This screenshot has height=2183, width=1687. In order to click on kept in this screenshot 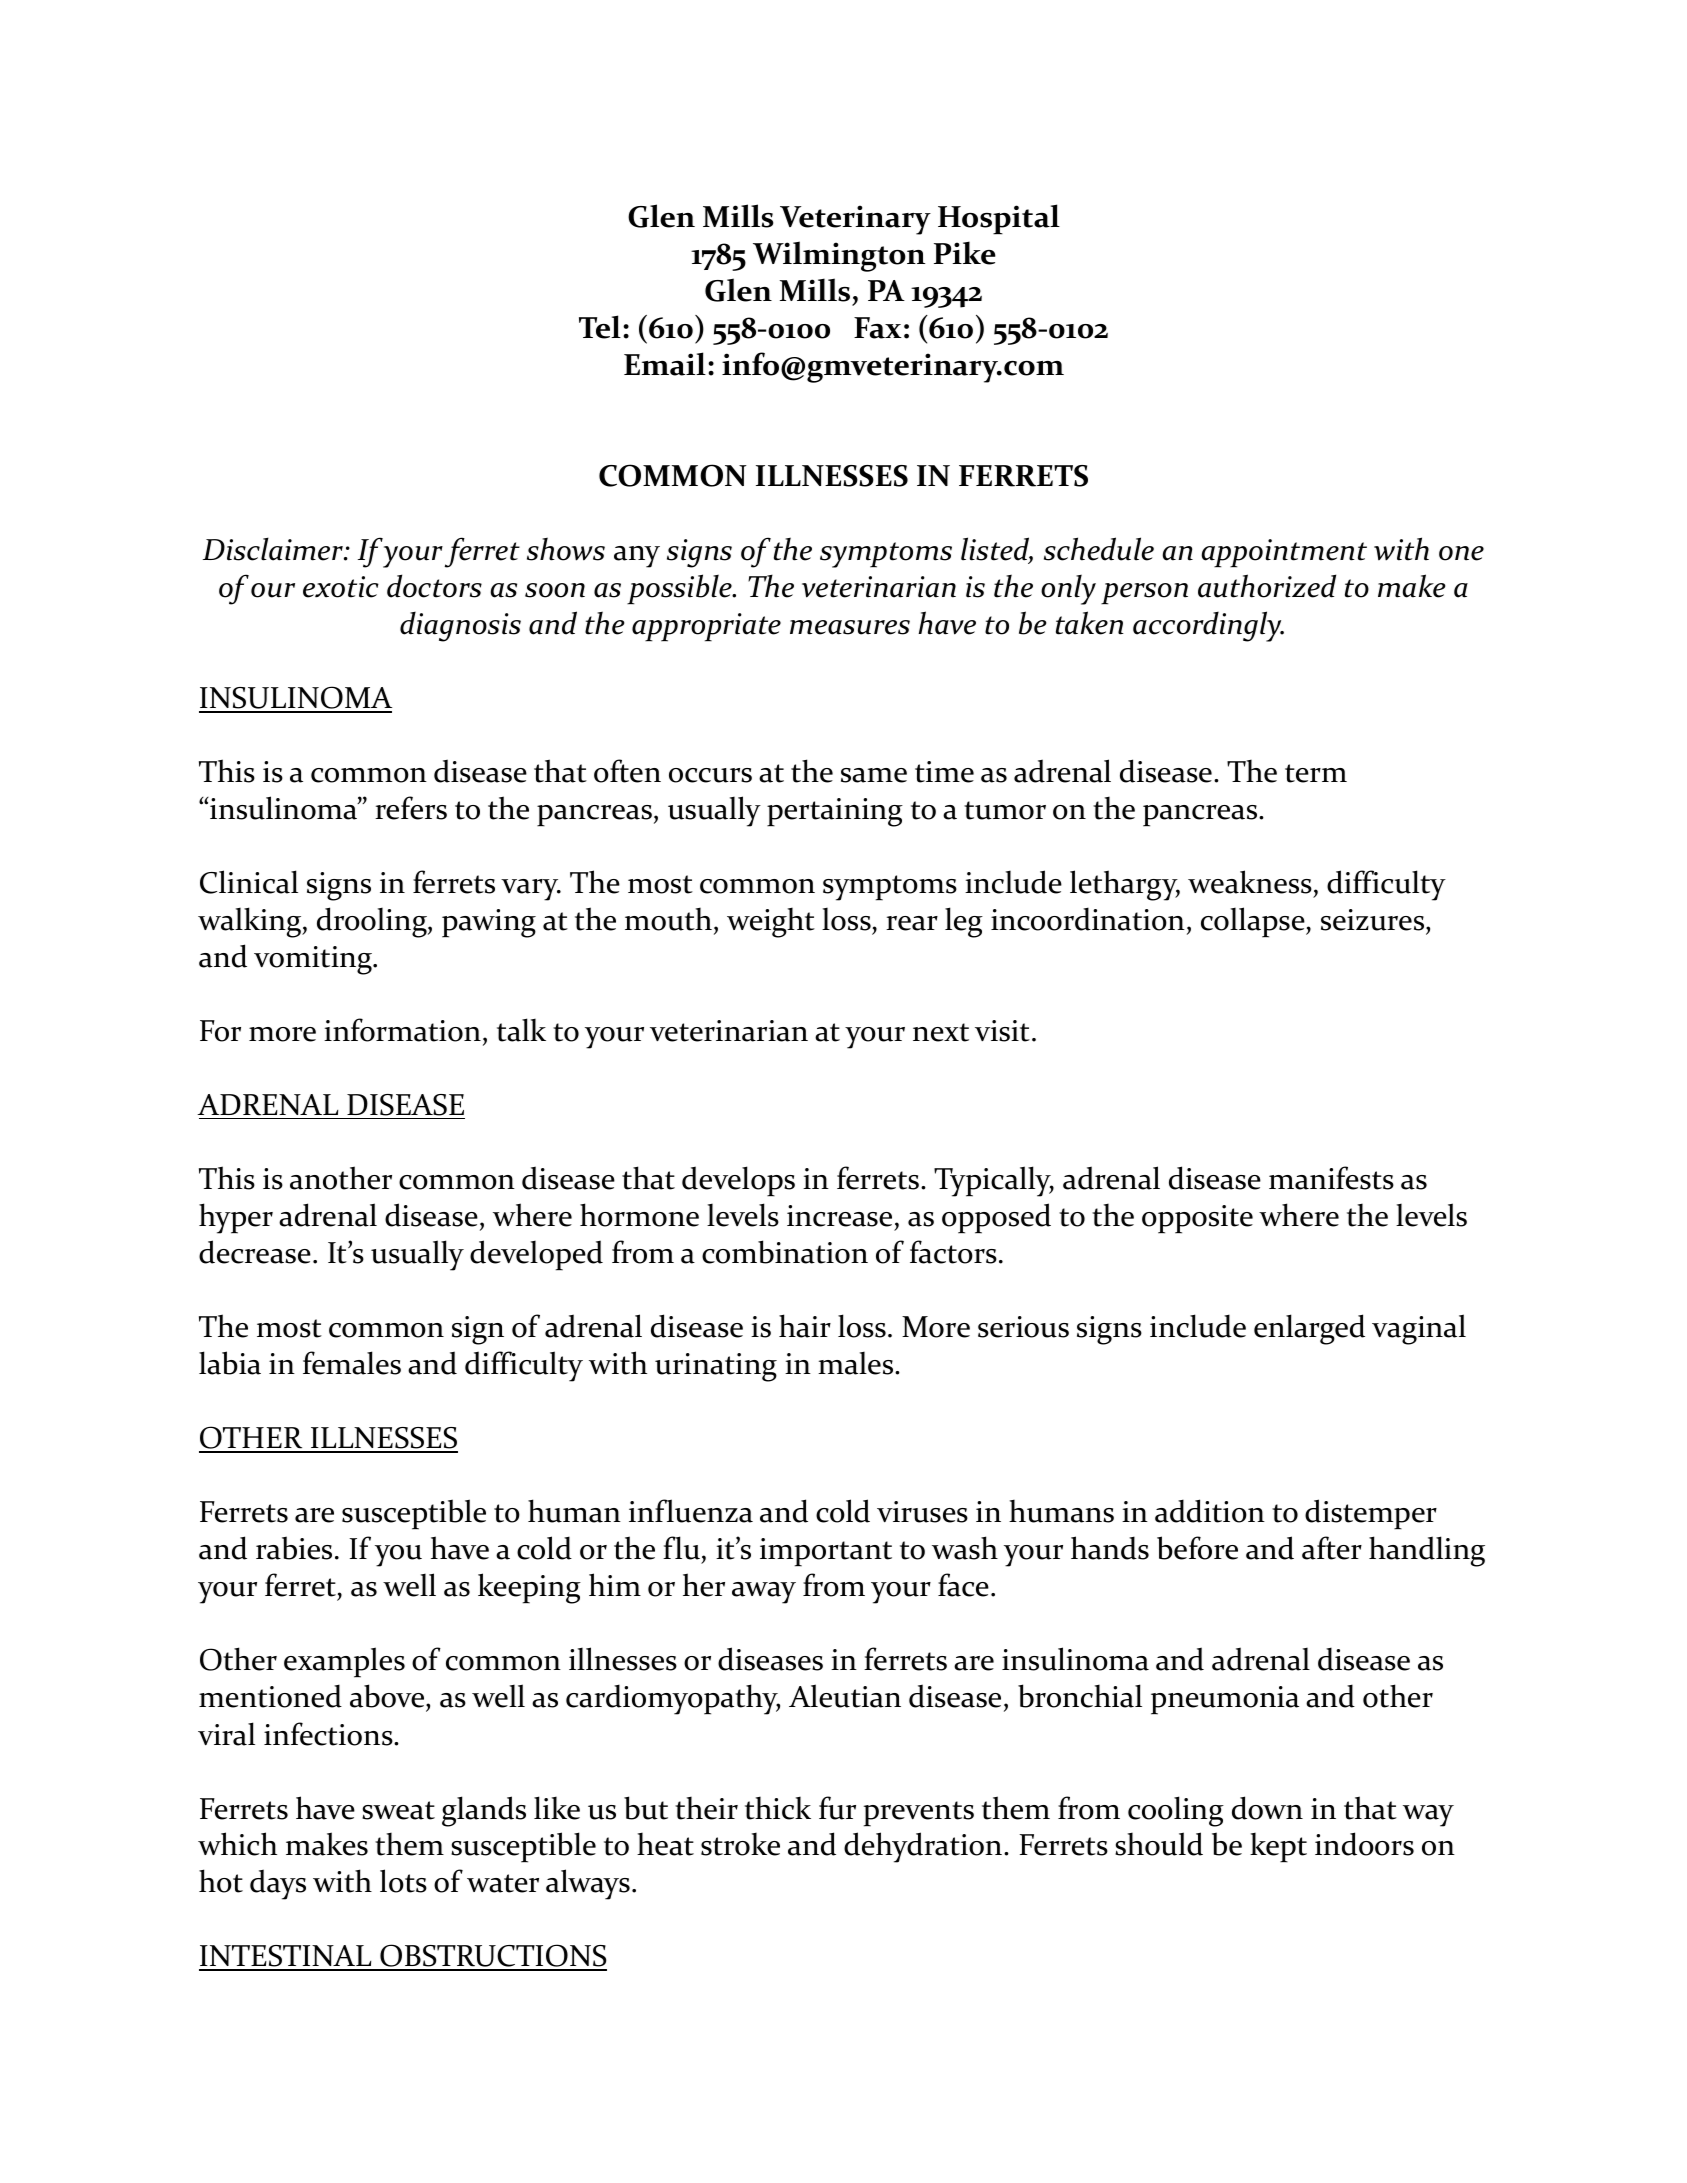, I will do `click(1278, 1847)`.
